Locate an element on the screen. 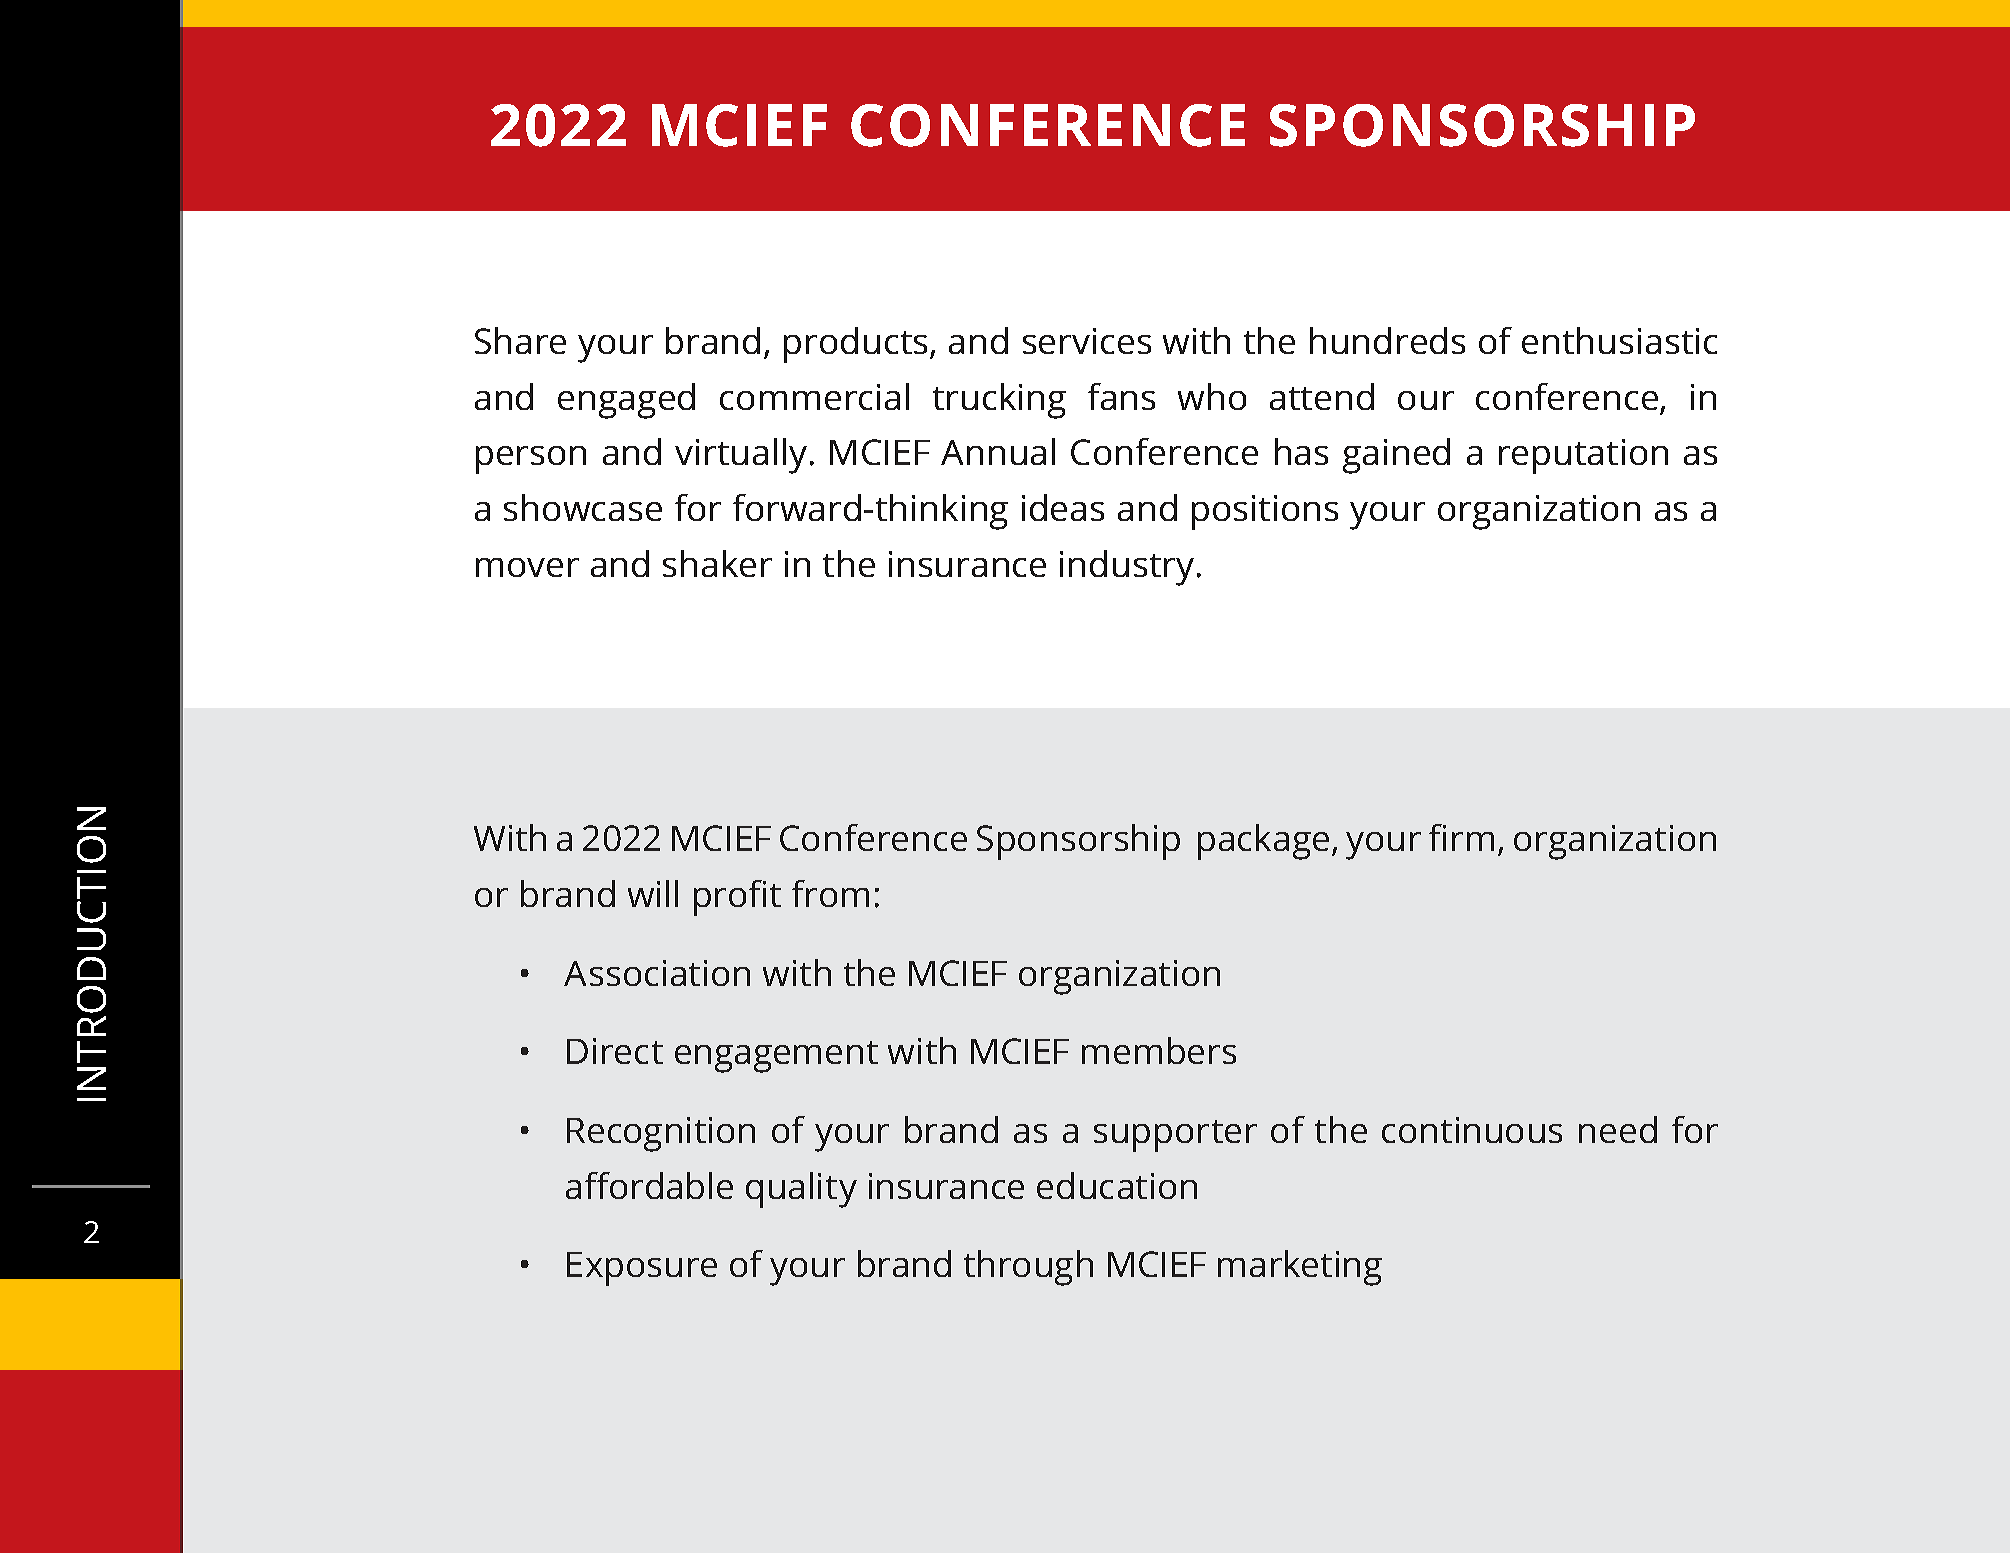  through is located at coordinates (1028, 1268).
